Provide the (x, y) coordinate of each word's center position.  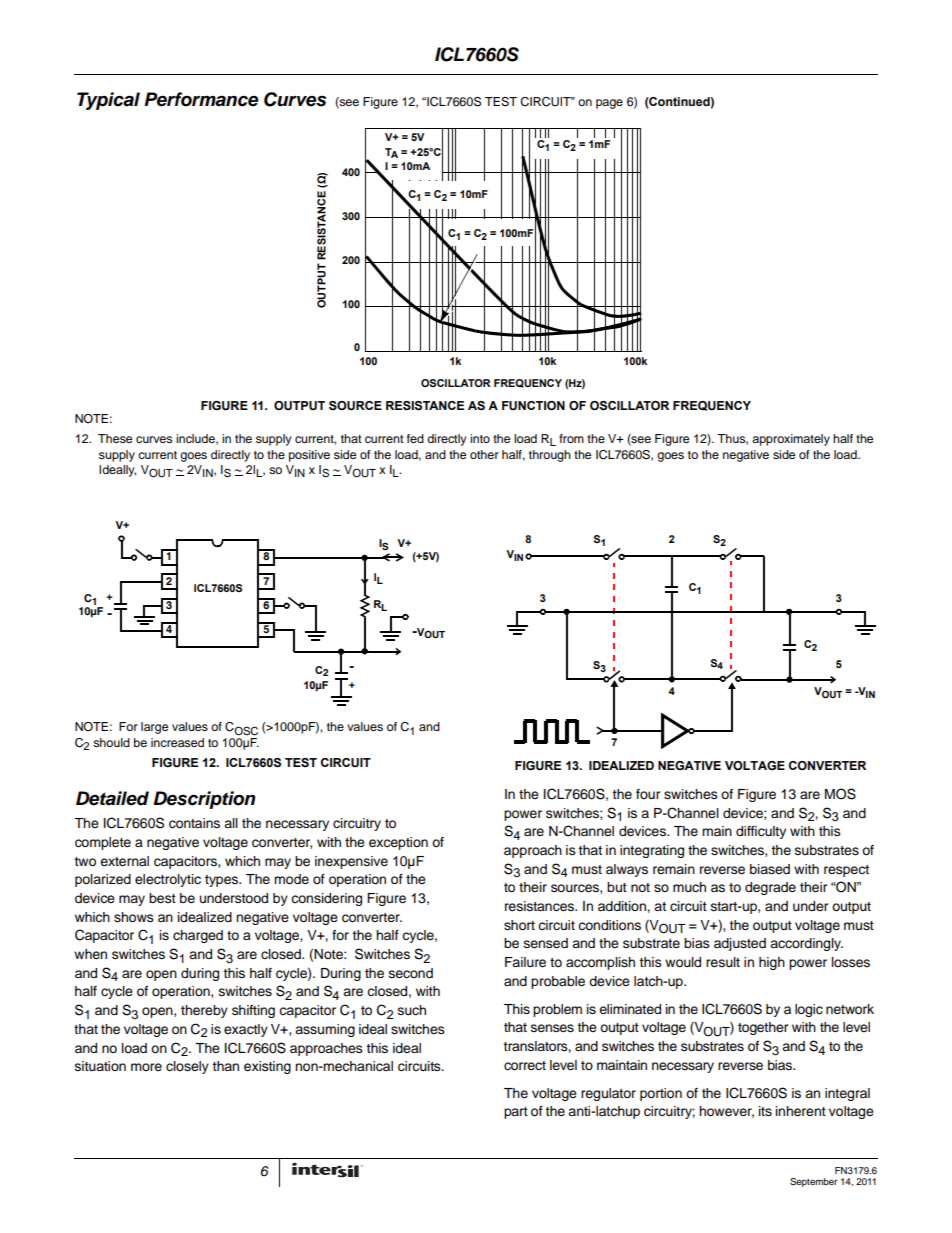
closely (187, 1067)
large (154, 728)
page (609, 104)
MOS (840, 794)
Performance (201, 99)
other (484, 454)
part (516, 1113)
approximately (791, 440)
